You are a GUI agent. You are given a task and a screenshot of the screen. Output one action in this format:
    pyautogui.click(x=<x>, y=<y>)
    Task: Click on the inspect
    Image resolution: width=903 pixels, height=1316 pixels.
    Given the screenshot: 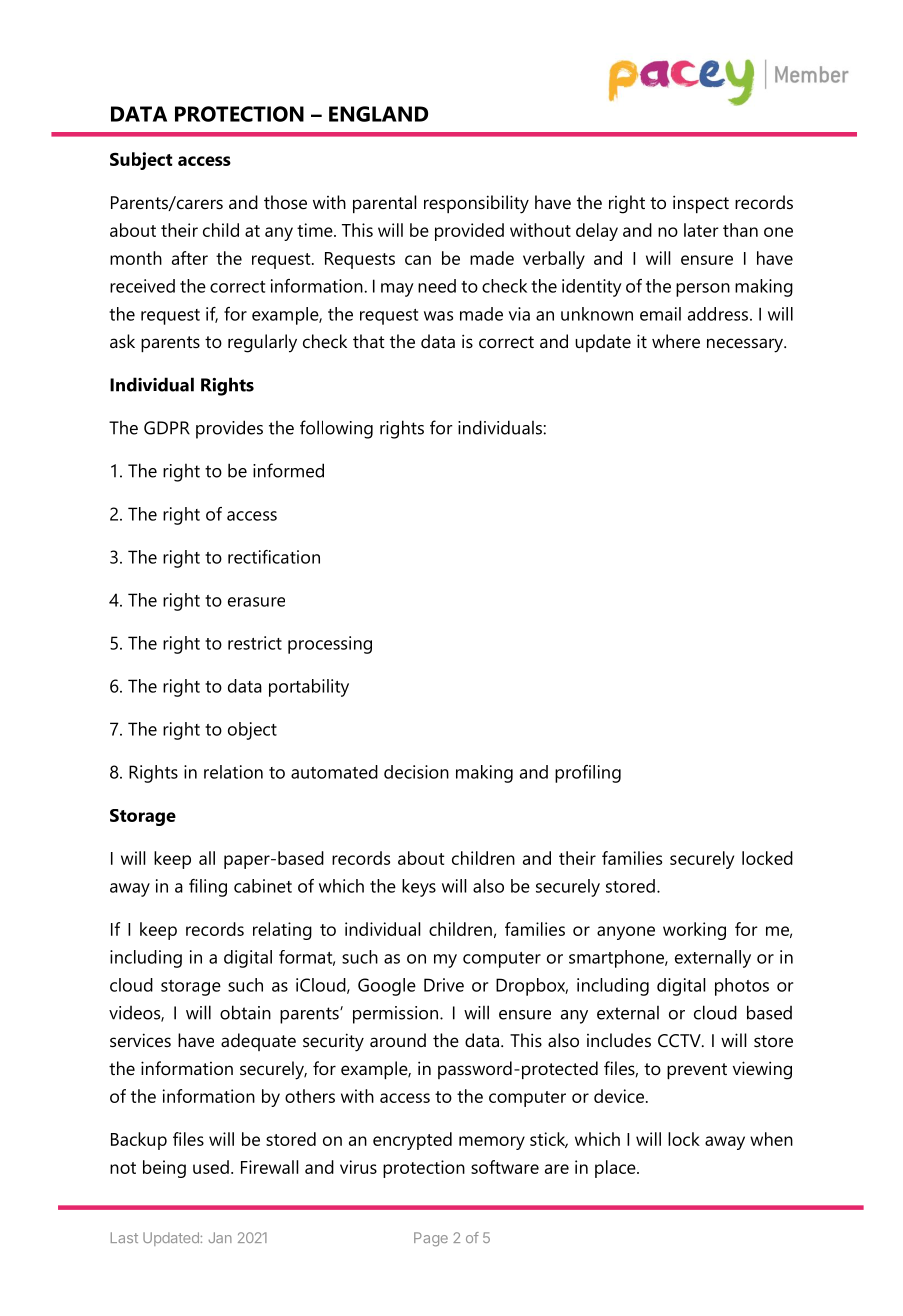 What is the action you would take?
    pyautogui.click(x=701, y=204)
